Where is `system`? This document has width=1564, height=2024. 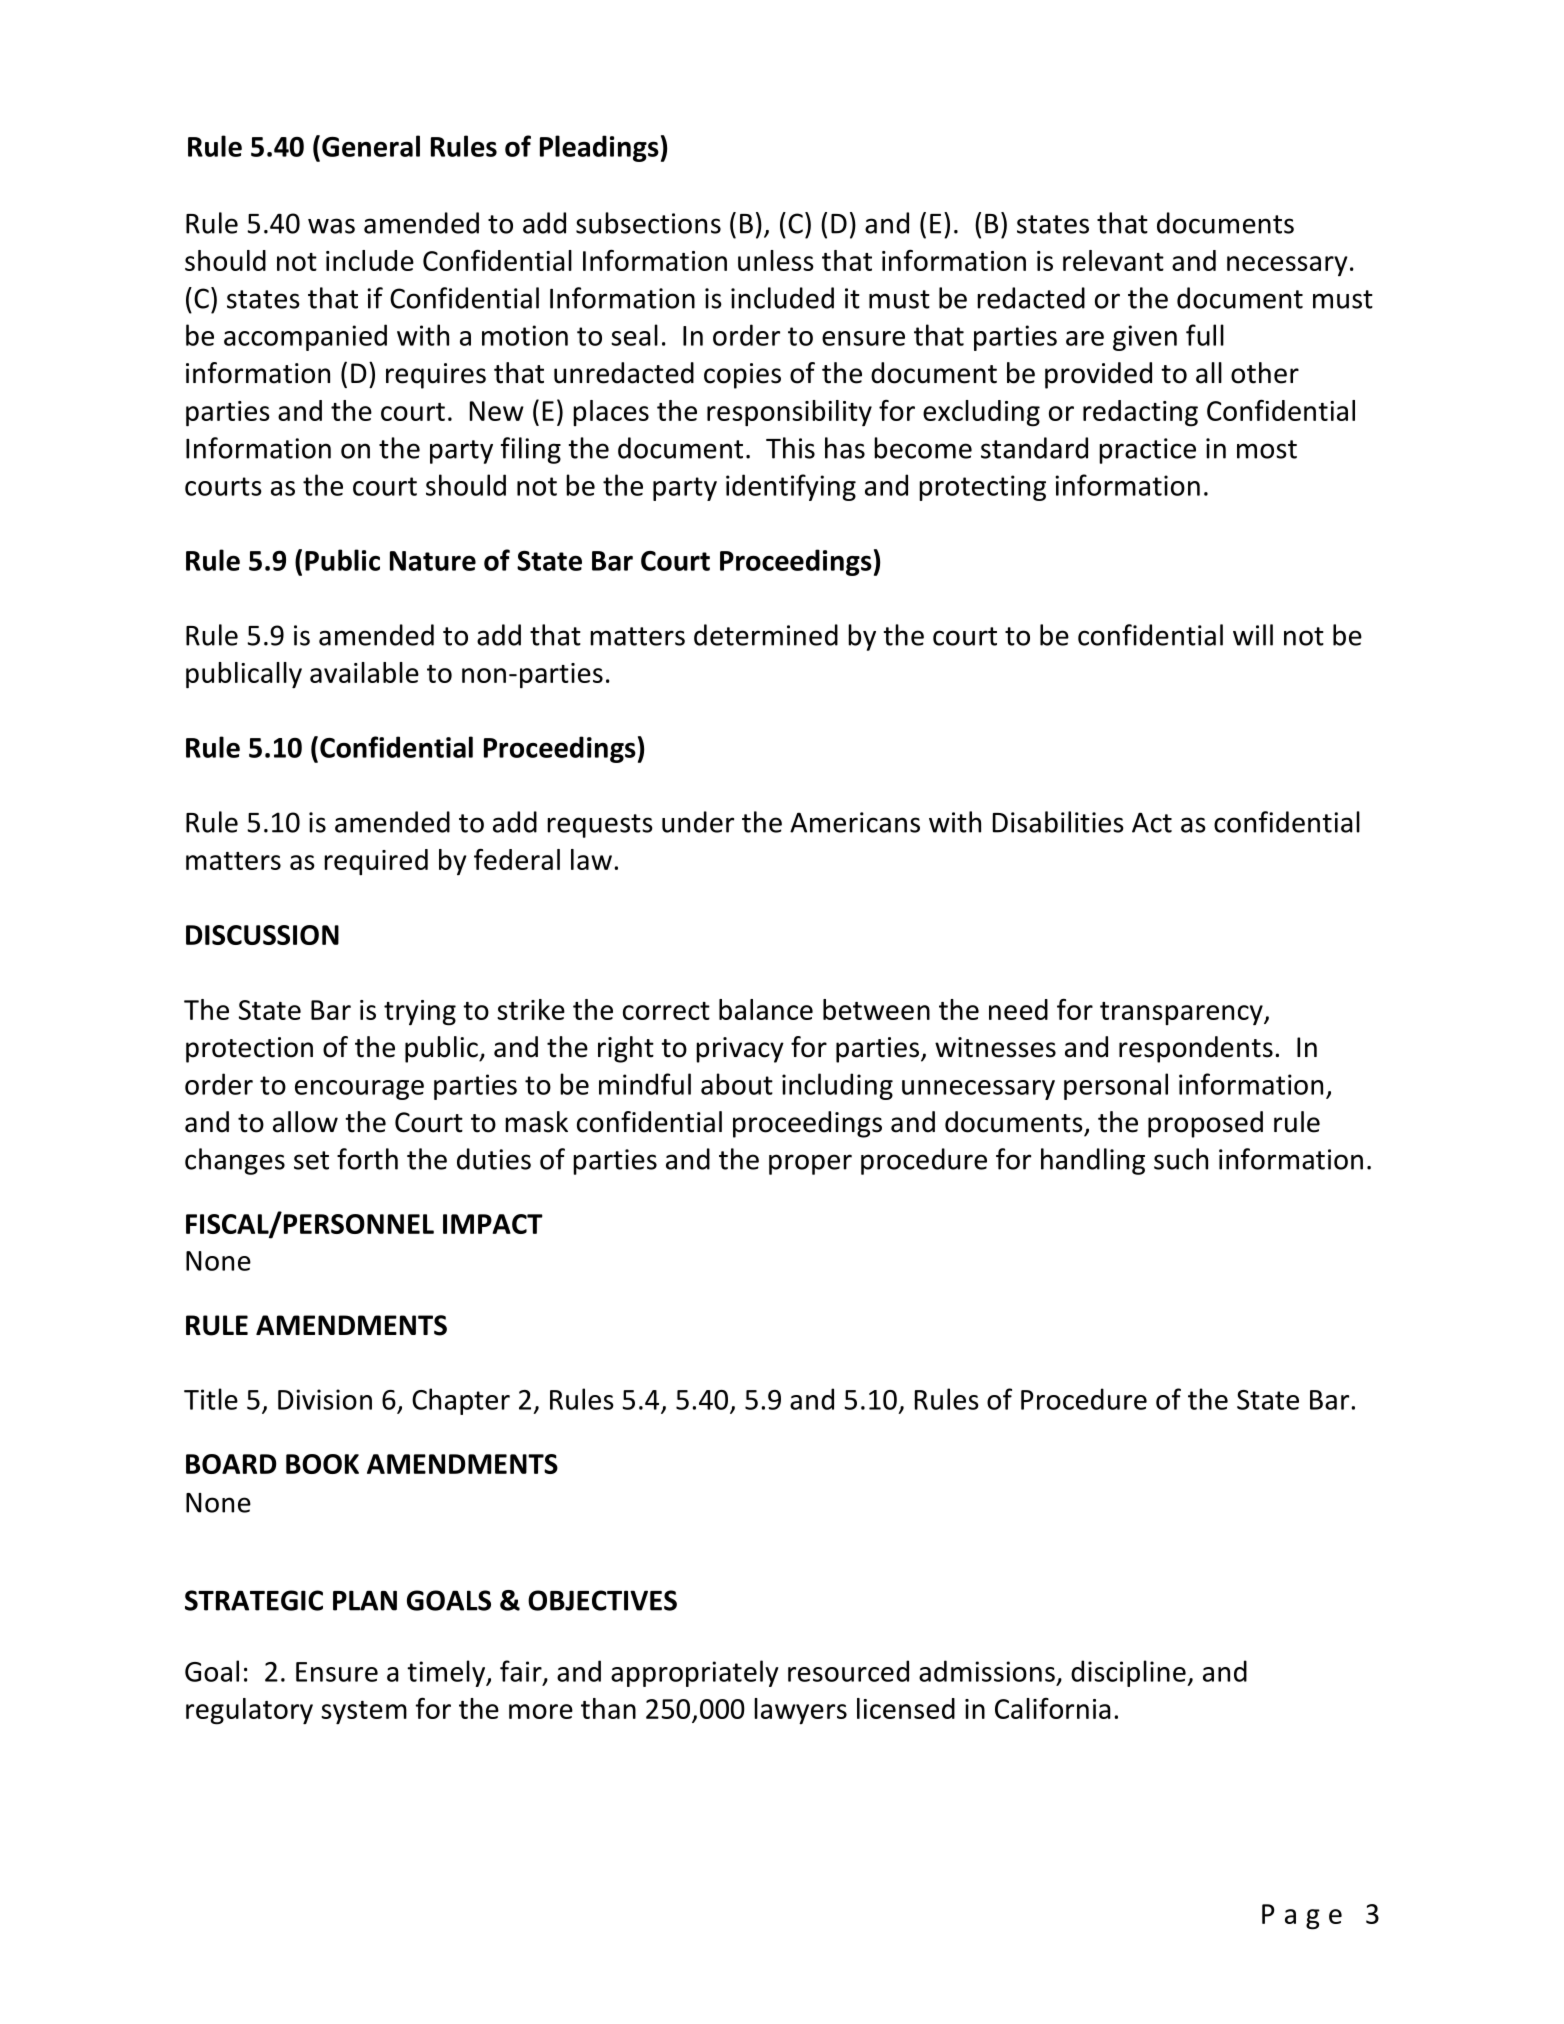
system is located at coordinates (364, 1712).
